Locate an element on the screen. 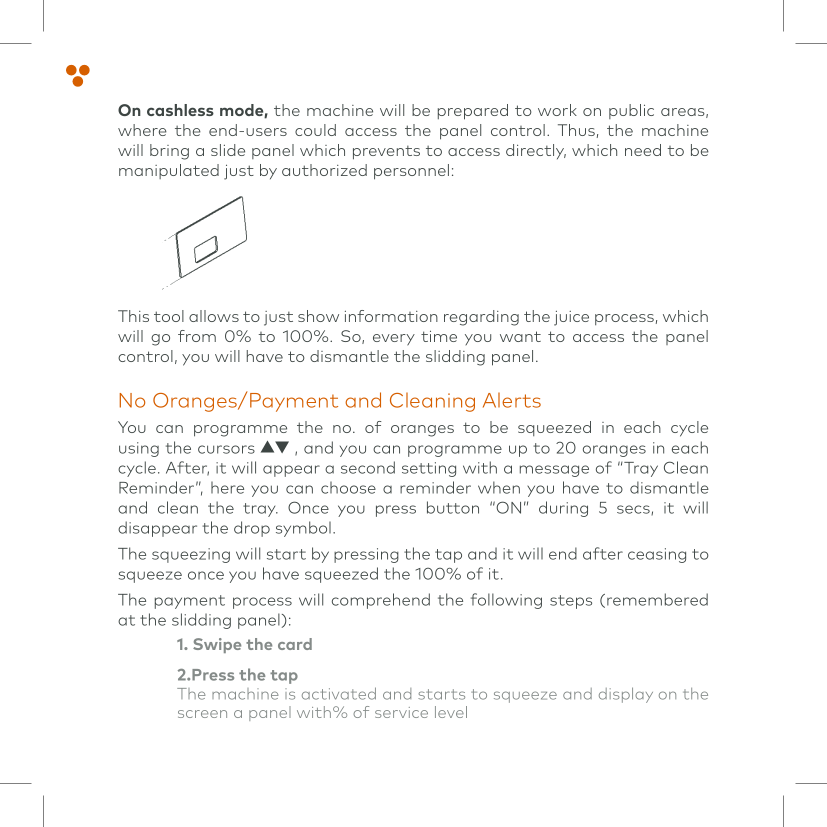  cashless is located at coordinates (180, 110).
